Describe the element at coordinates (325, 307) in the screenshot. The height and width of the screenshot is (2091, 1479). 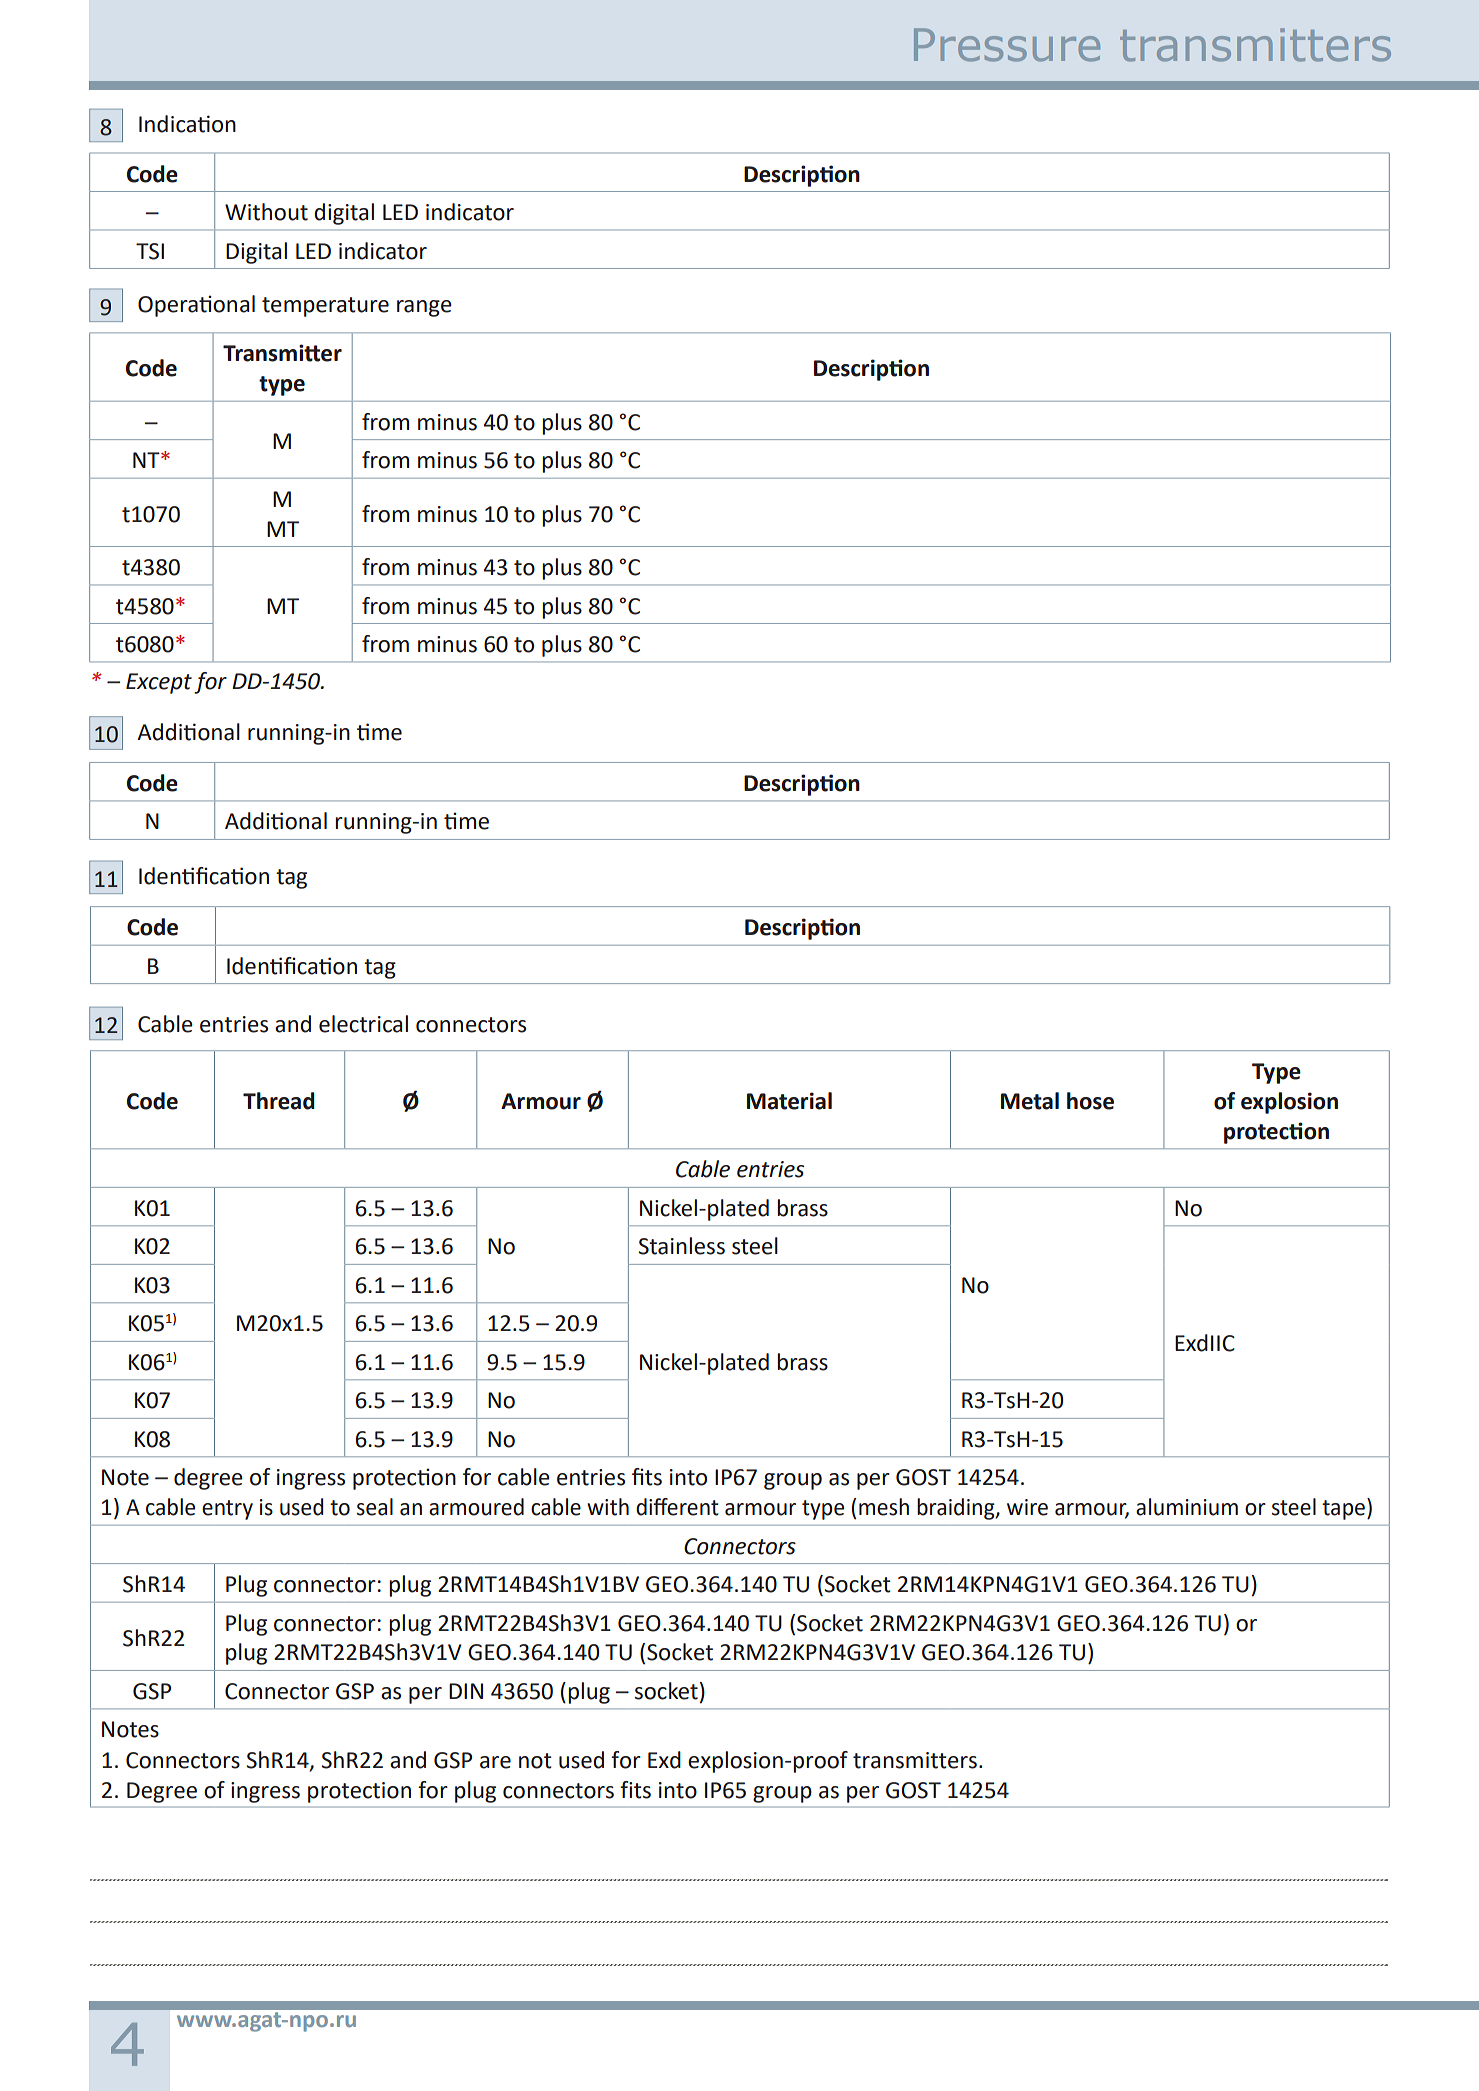
I see `temperature` at that location.
